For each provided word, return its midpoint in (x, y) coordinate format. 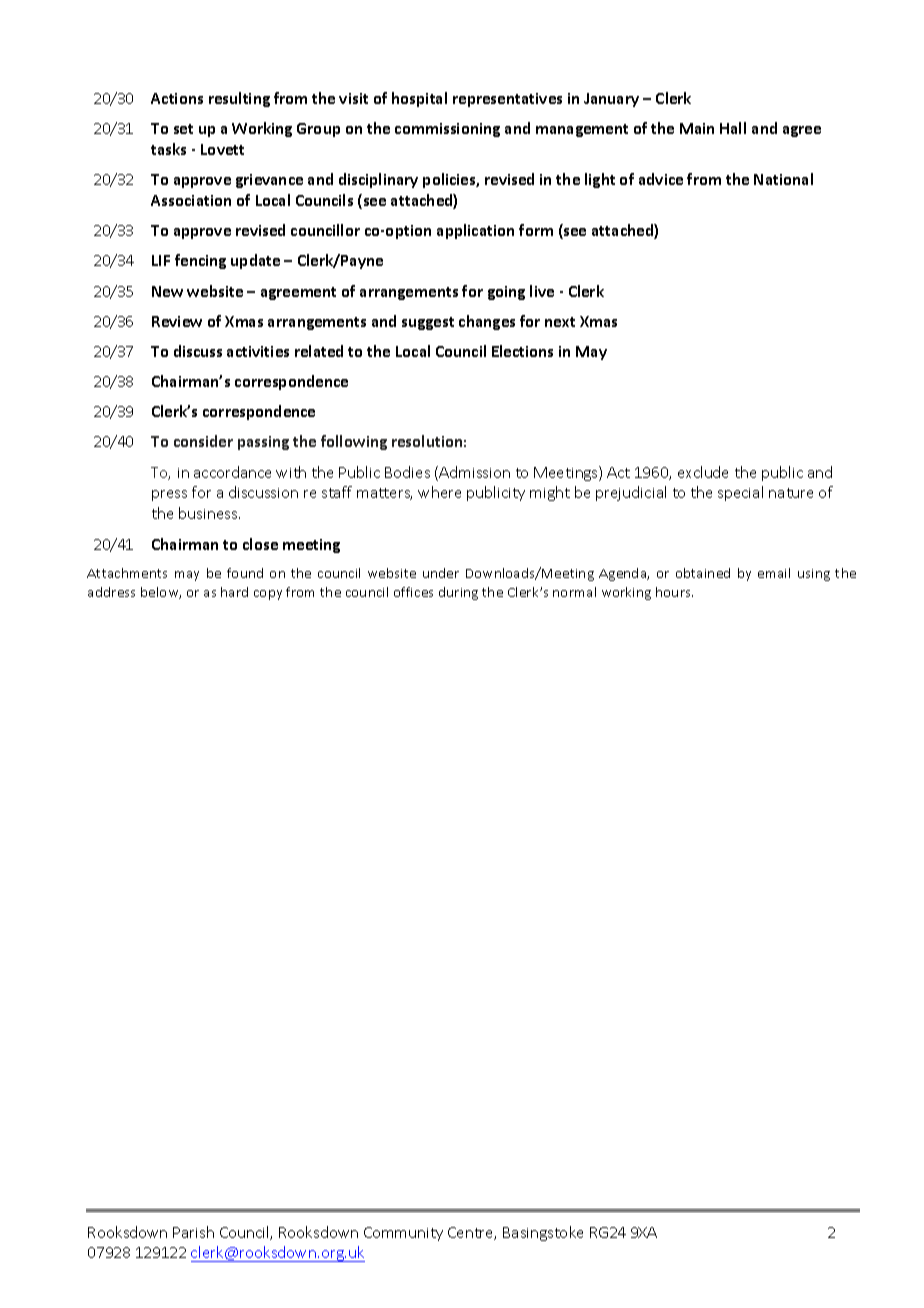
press (169, 495)
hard (234, 592)
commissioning (447, 130)
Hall (733, 128)
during (458, 593)
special (740, 493)
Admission (474, 472)
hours (674, 592)
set (183, 129)
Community (403, 1234)
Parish (193, 1232)
